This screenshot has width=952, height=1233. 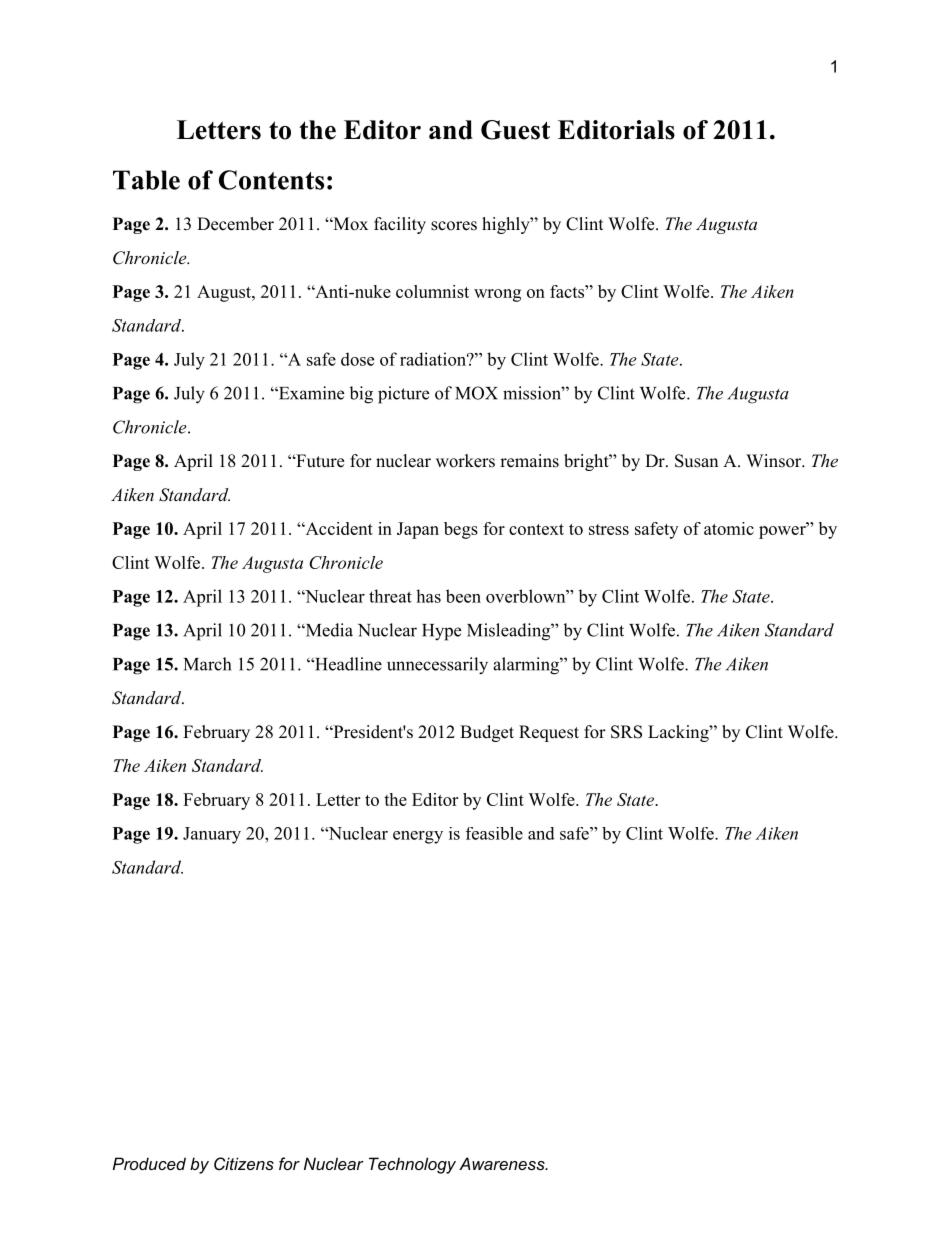 What do you see at coordinates (441, 632) in the screenshot?
I see `Hype` at bounding box center [441, 632].
